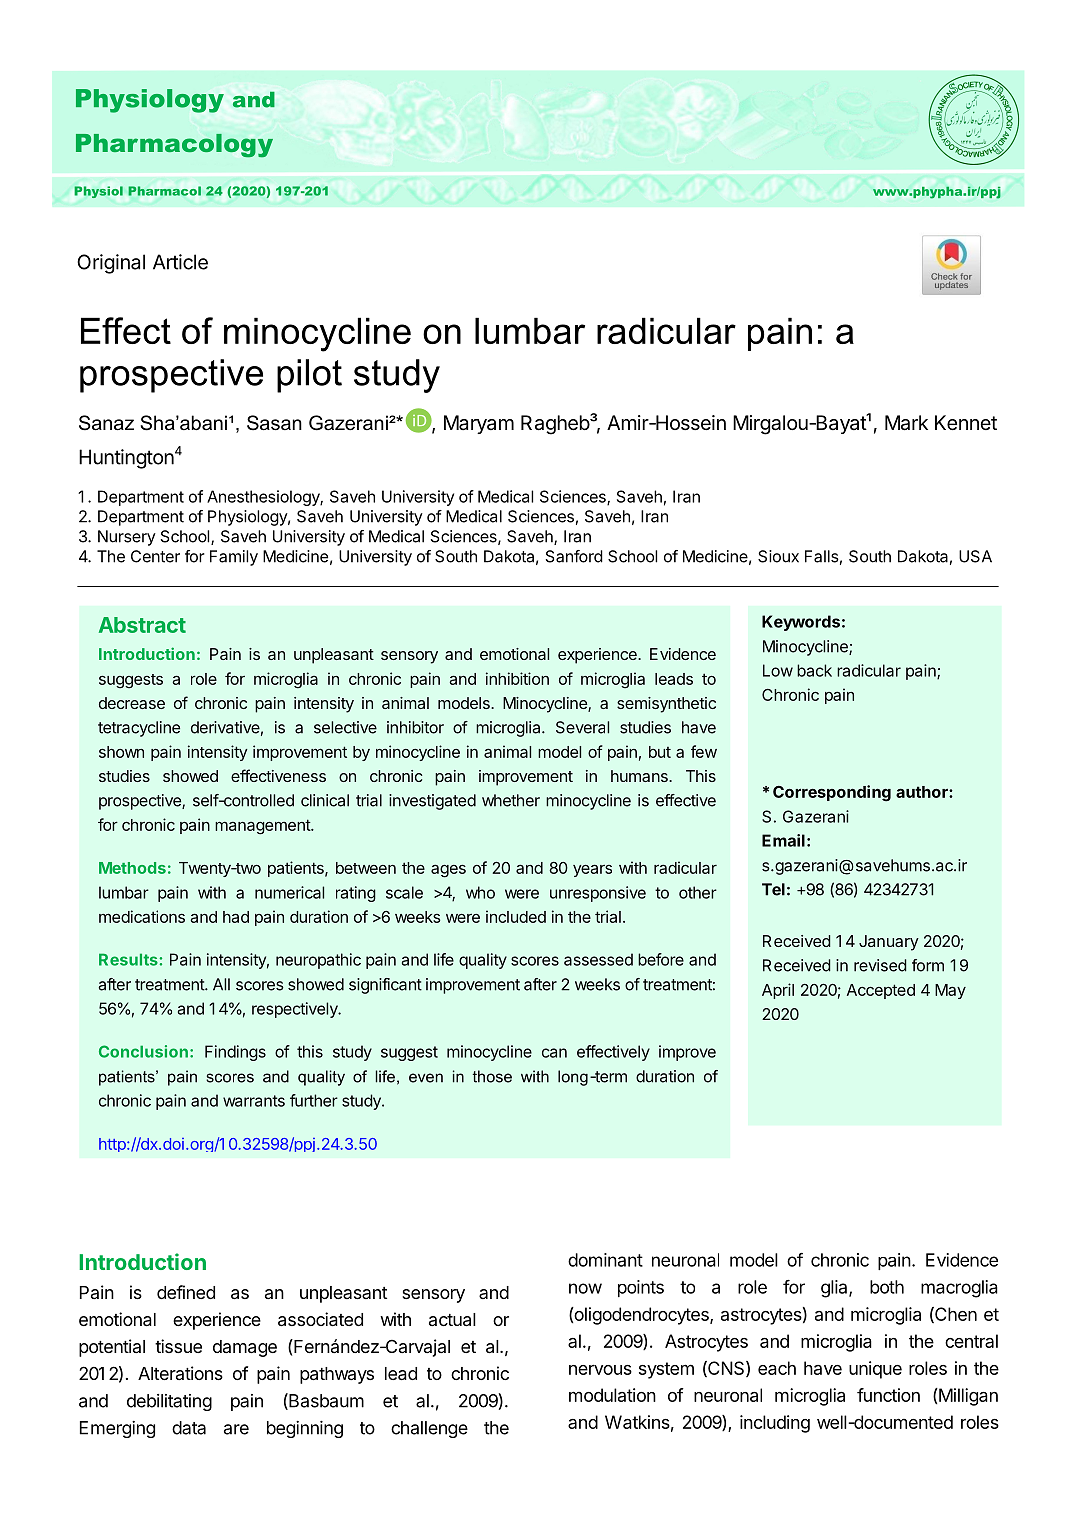  What do you see at coordinates (906, 423) in the page?
I see `Mark` at bounding box center [906, 423].
